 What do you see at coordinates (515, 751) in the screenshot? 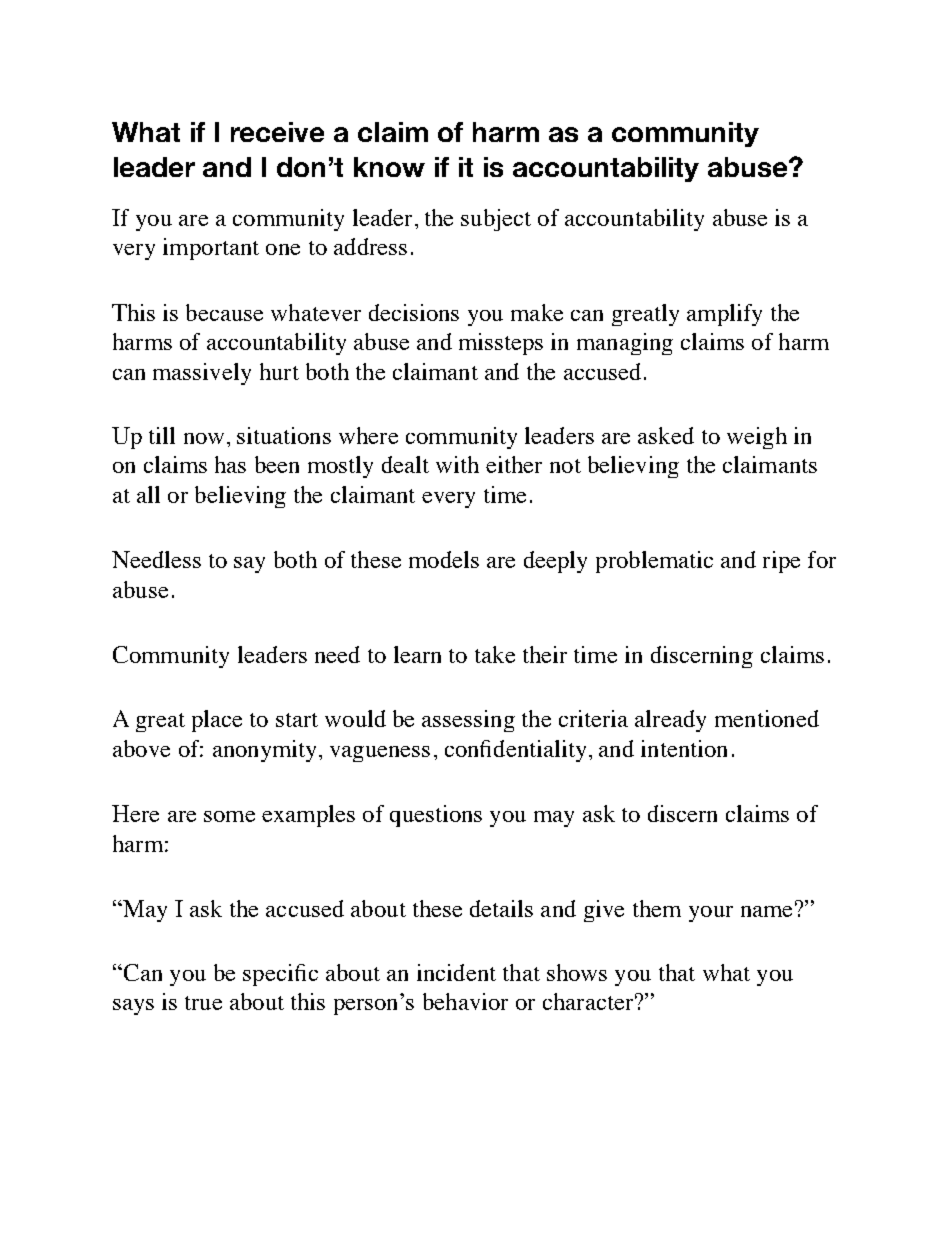
I see `confidentiality` at bounding box center [515, 751].
